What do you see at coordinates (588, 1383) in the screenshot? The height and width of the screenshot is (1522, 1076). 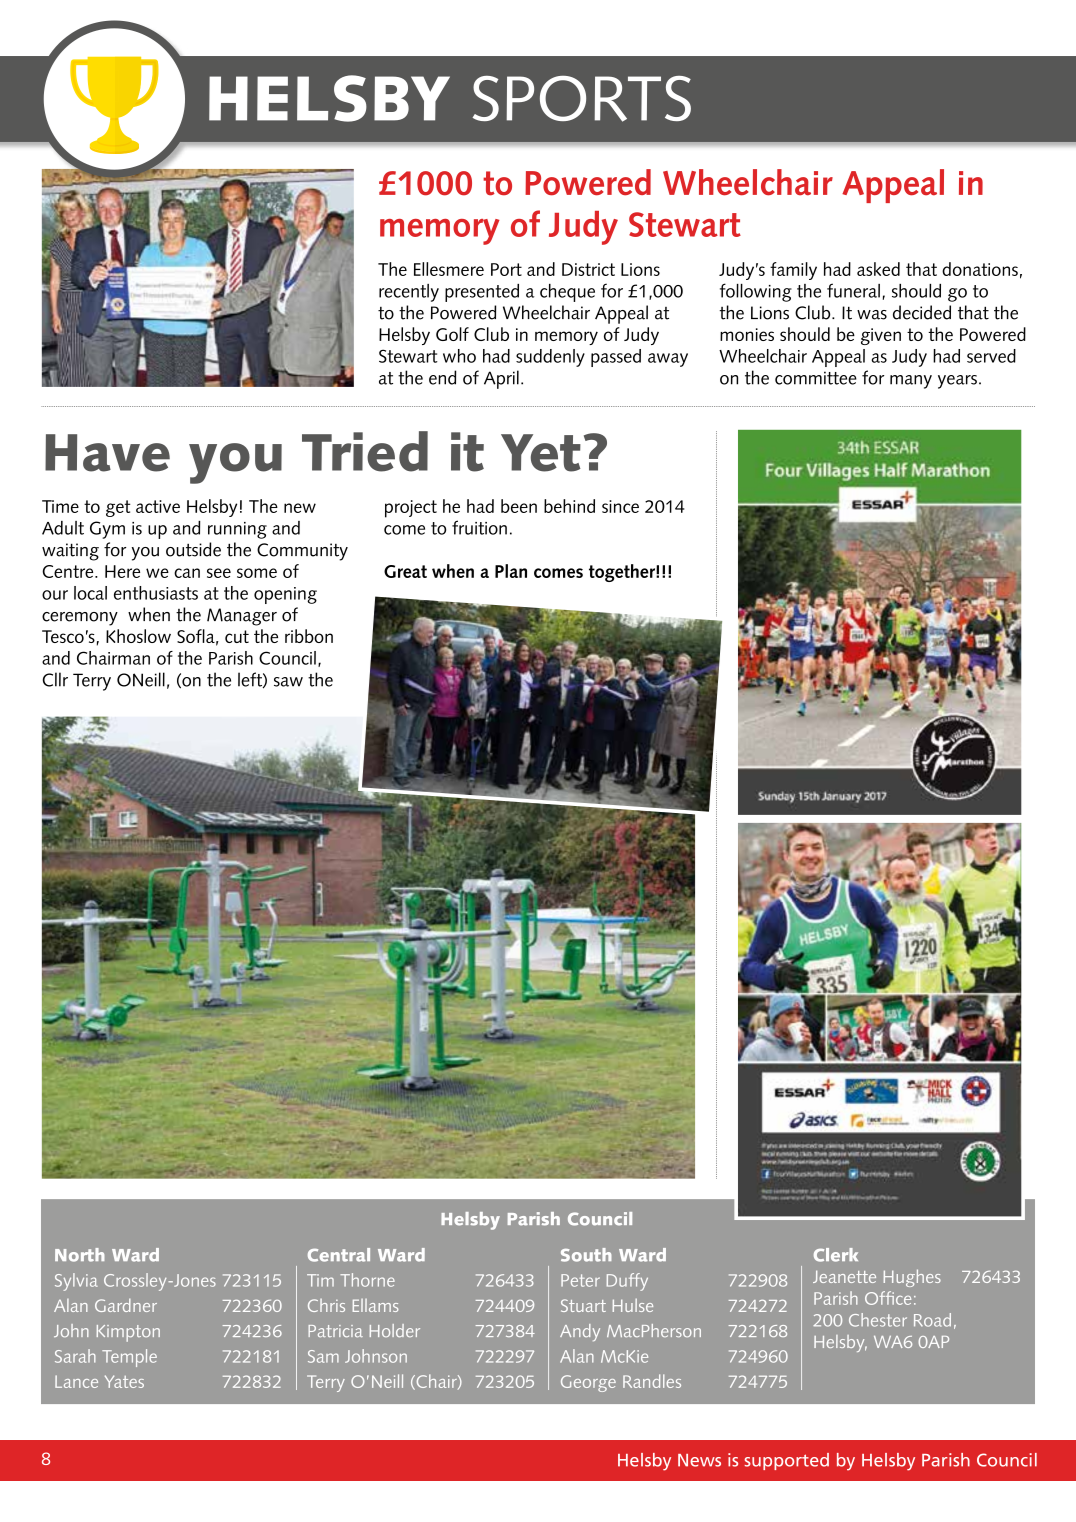 I see `George` at bounding box center [588, 1383].
